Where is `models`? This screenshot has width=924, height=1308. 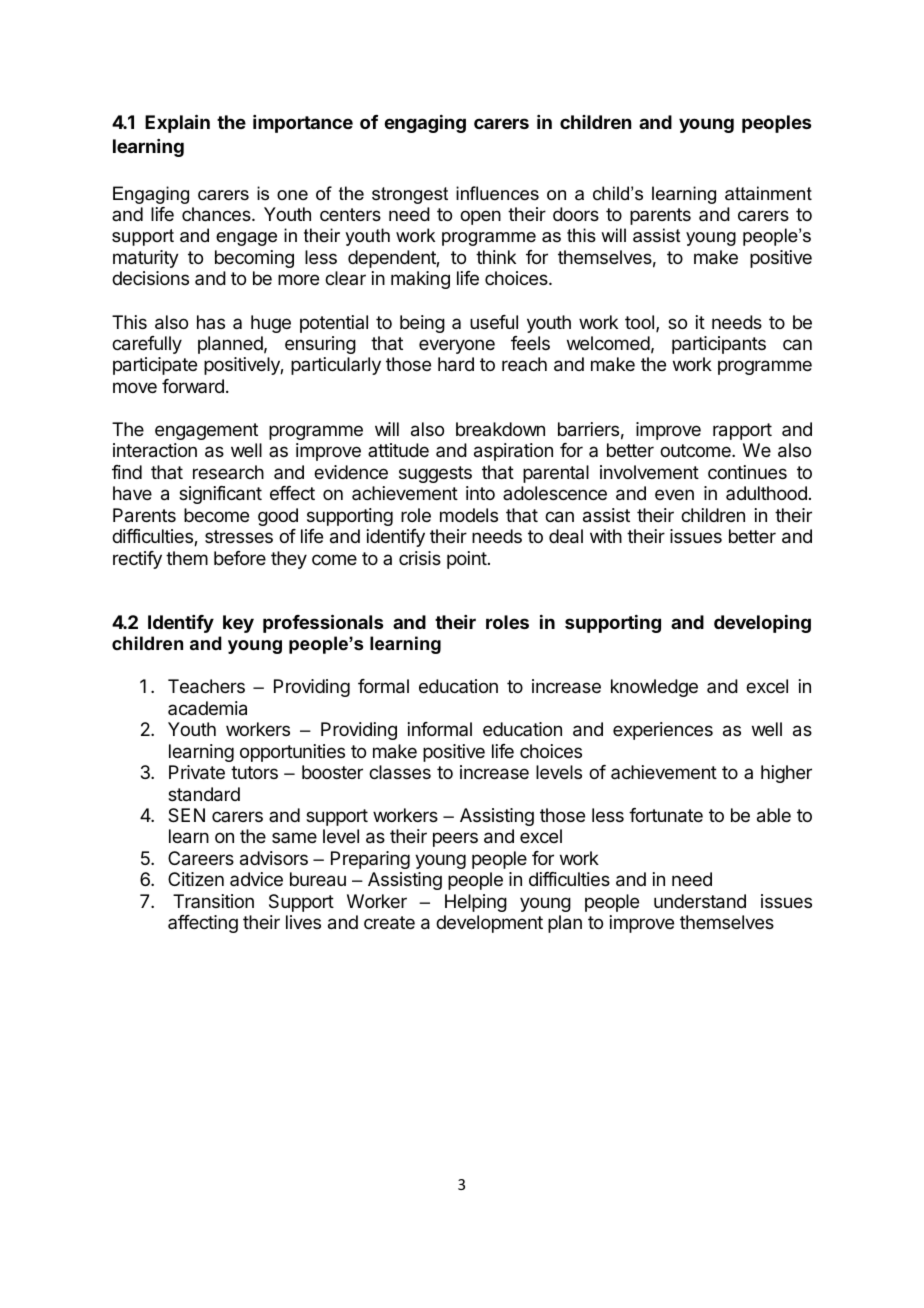 models is located at coordinates (469, 515).
